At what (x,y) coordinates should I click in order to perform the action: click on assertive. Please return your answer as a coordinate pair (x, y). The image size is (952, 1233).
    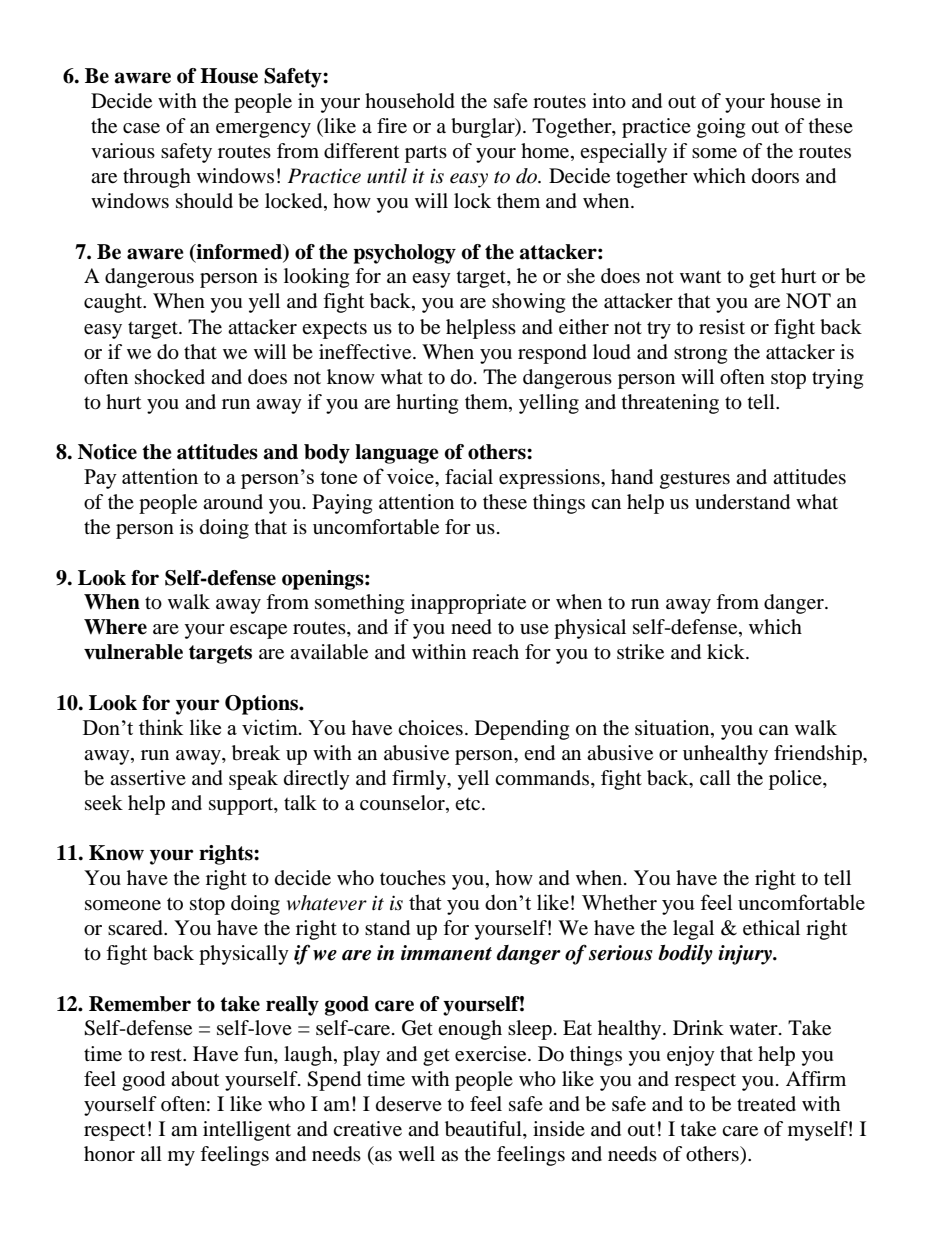
    Looking at the image, I should click on (148, 778).
